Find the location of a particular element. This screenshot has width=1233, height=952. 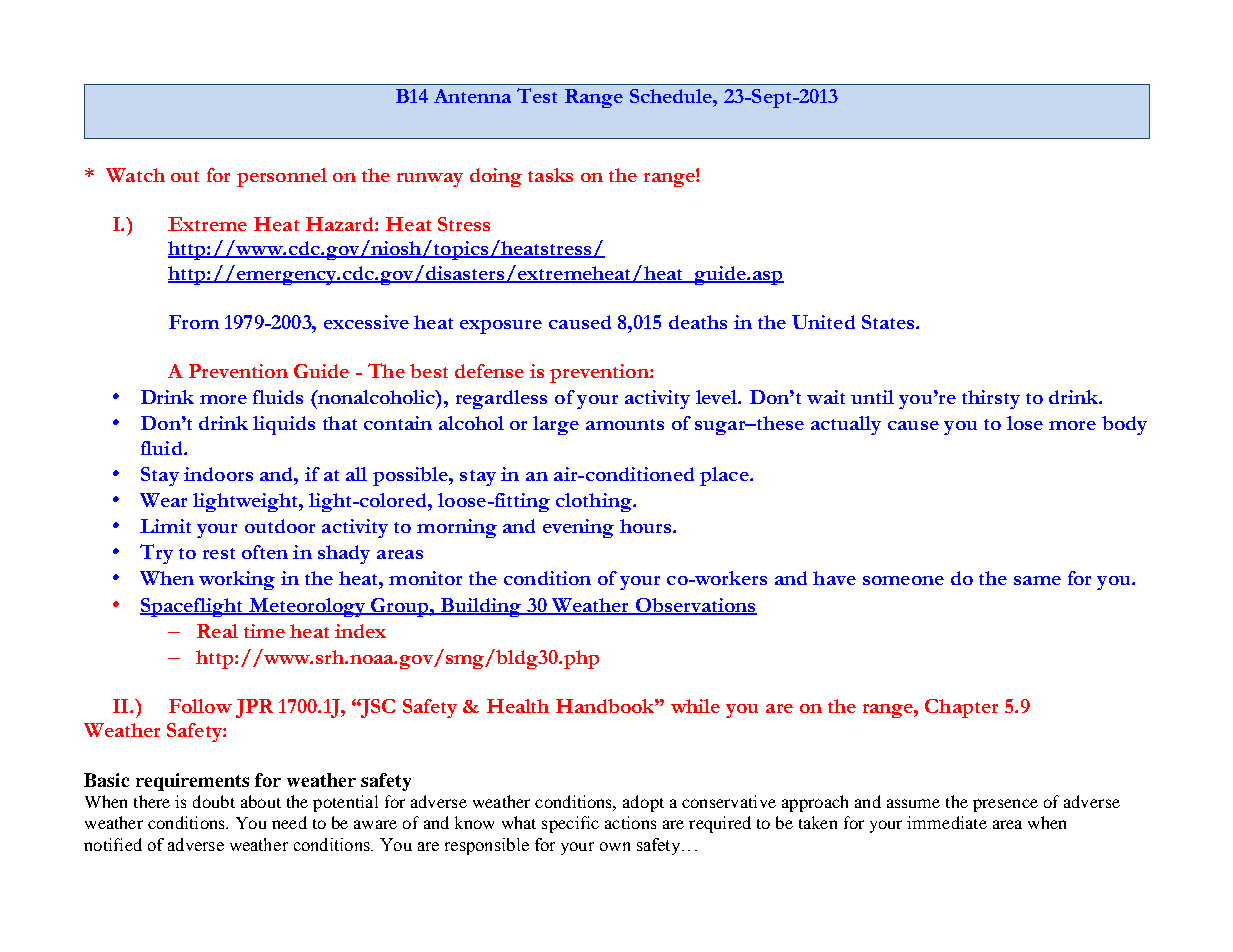

actions is located at coordinates (630, 822).
